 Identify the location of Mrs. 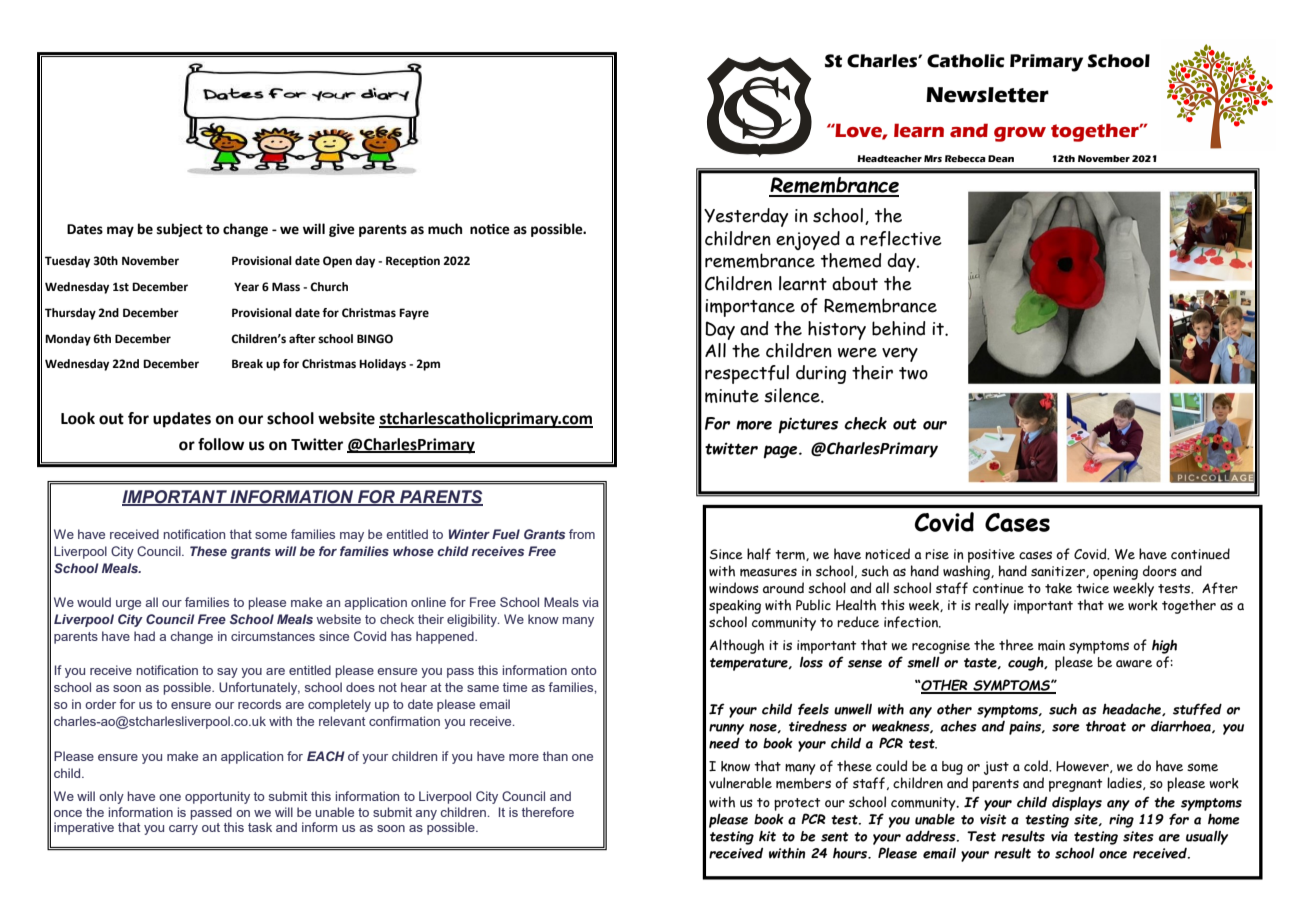
(933, 158).
